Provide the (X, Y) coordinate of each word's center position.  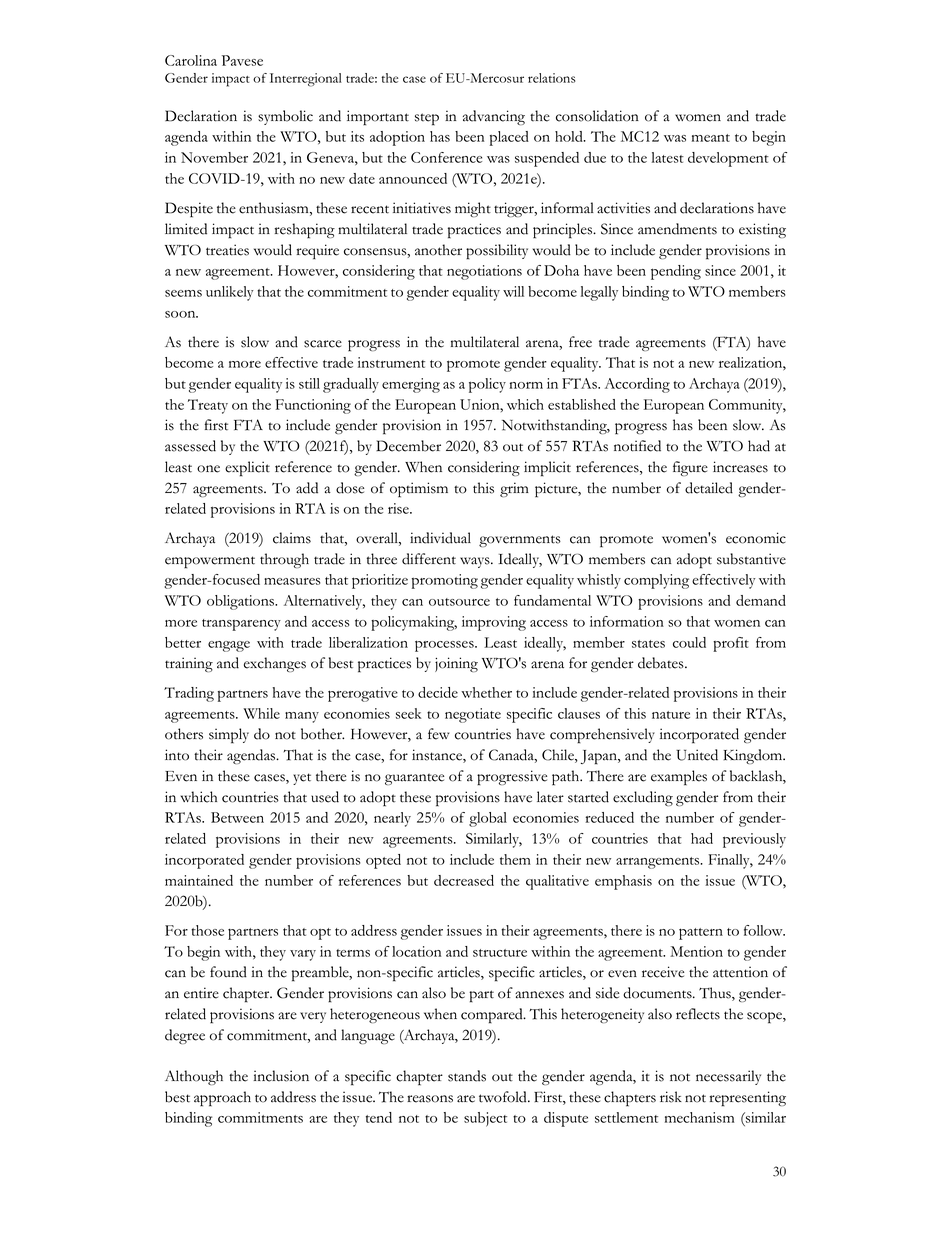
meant (711, 138)
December (408, 446)
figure (690, 468)
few (438, 734)
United (697, 755)
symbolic (285, 117)
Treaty (208, 406)
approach (222, 1099)
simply (229, 736)
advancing (494, 117)
